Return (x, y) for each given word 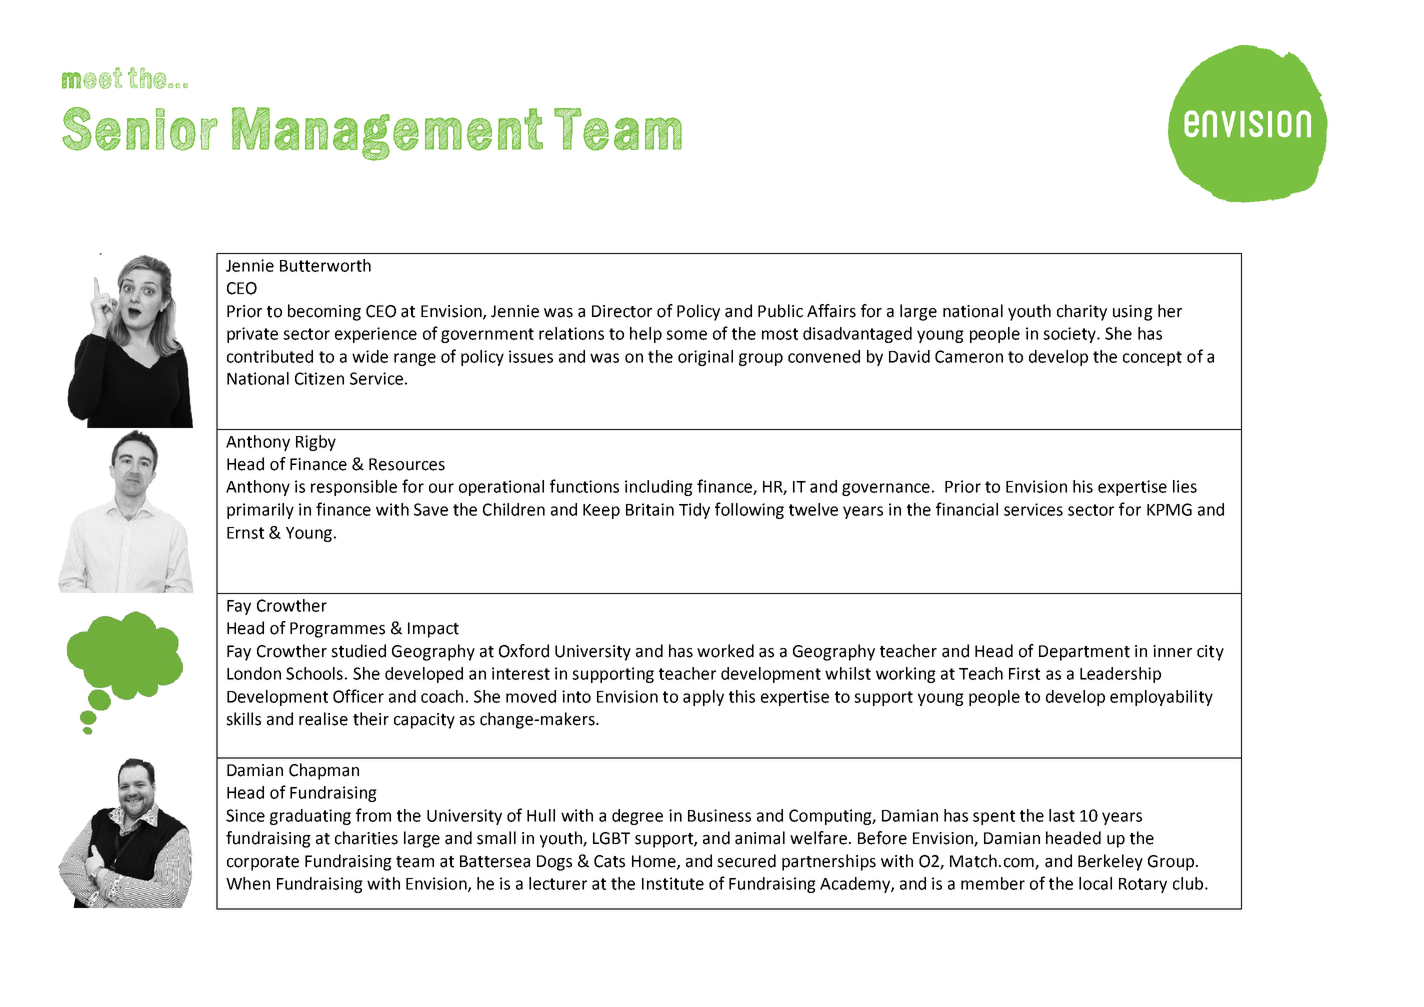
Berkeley (1110, 862)
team (415, 862)
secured (746, 861)
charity (1082, 312)
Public (780, 311)
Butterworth (325, 265)
